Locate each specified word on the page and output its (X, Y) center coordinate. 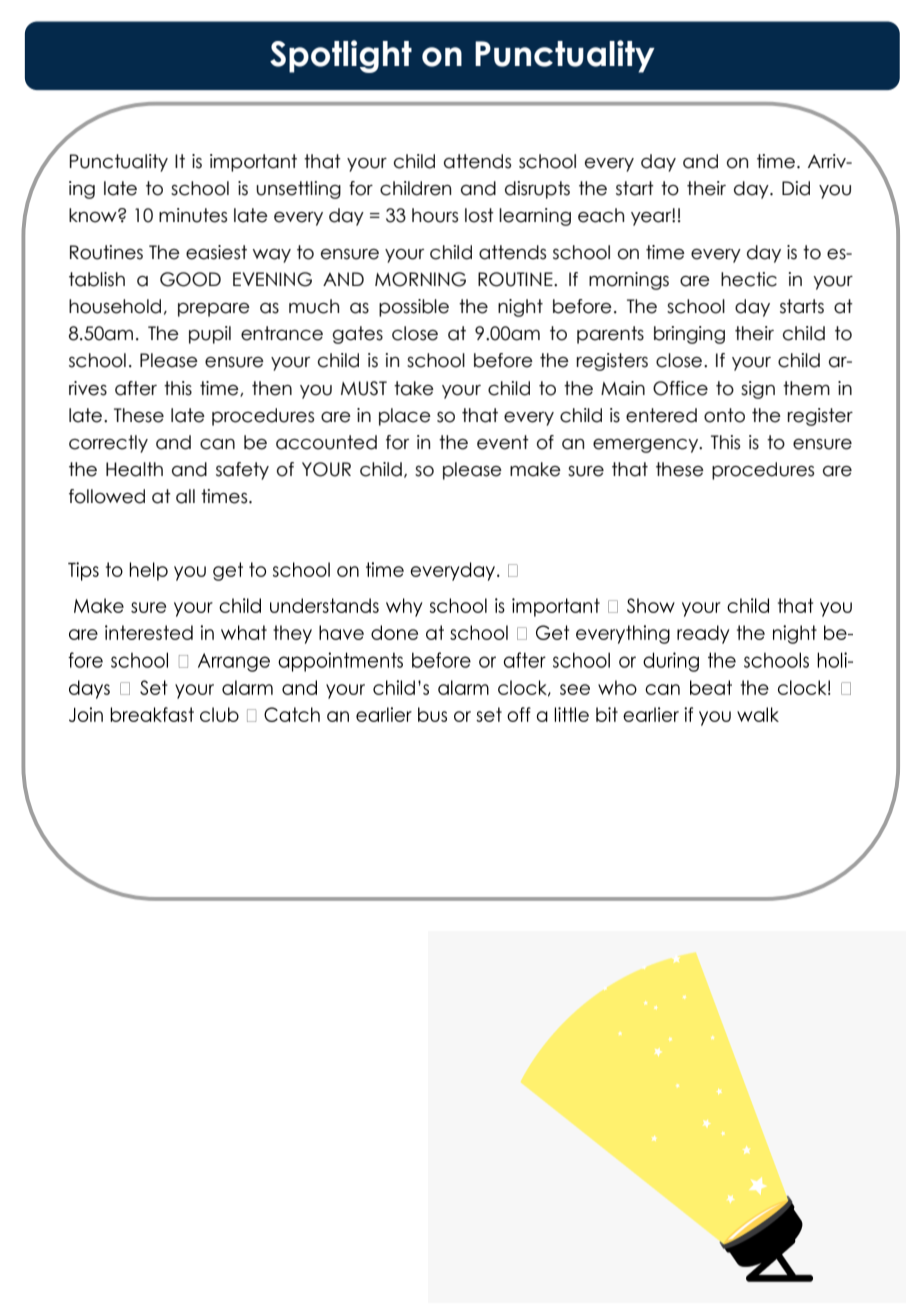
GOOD (190, 279)
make (535, 469)
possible (414, 308)
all (185, 496)
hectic (749, 279)
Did (796, 188)
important (253, 163)
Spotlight (341, 56)
